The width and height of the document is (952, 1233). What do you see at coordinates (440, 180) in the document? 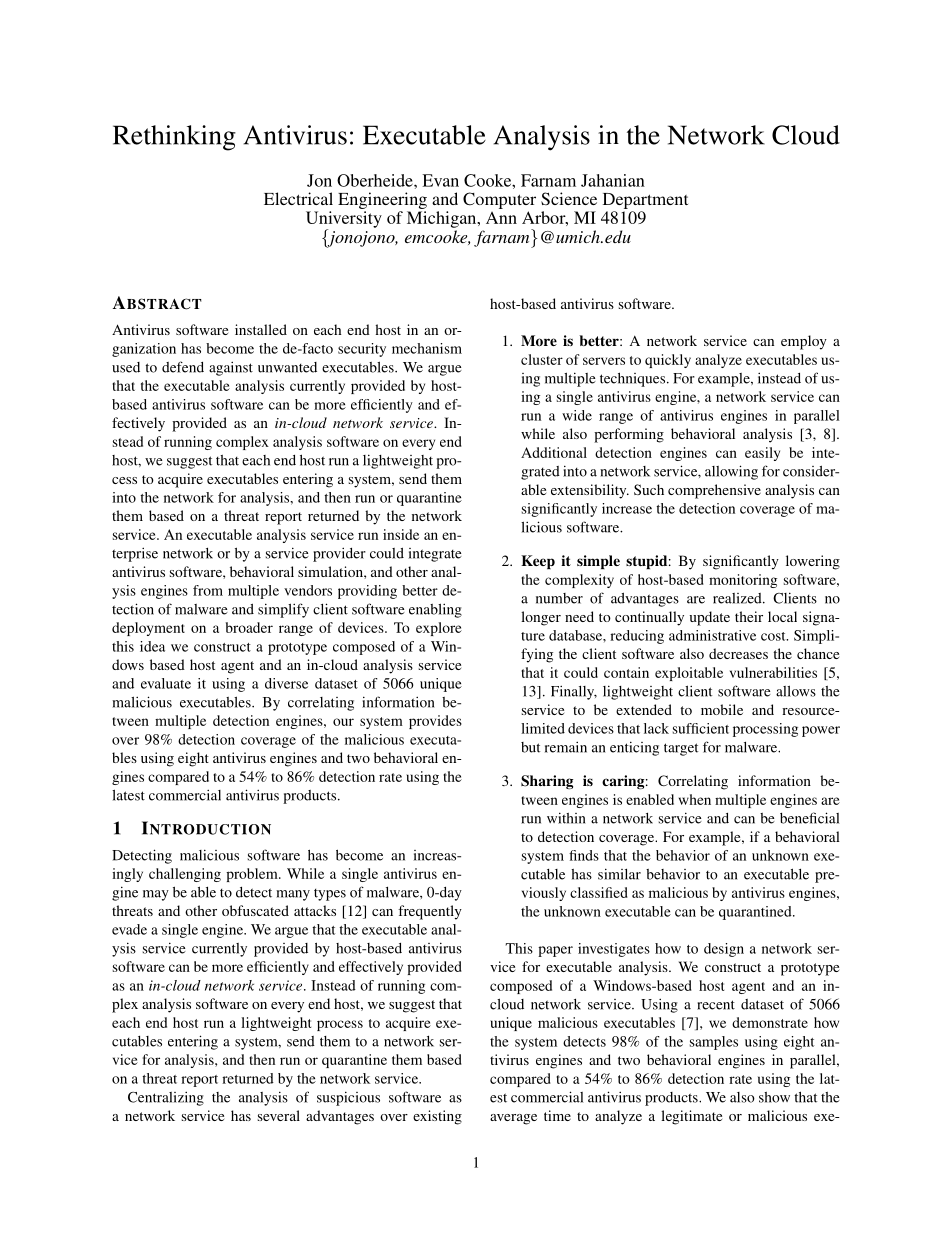
I see `Evan` at bounding box center [440, 180].
